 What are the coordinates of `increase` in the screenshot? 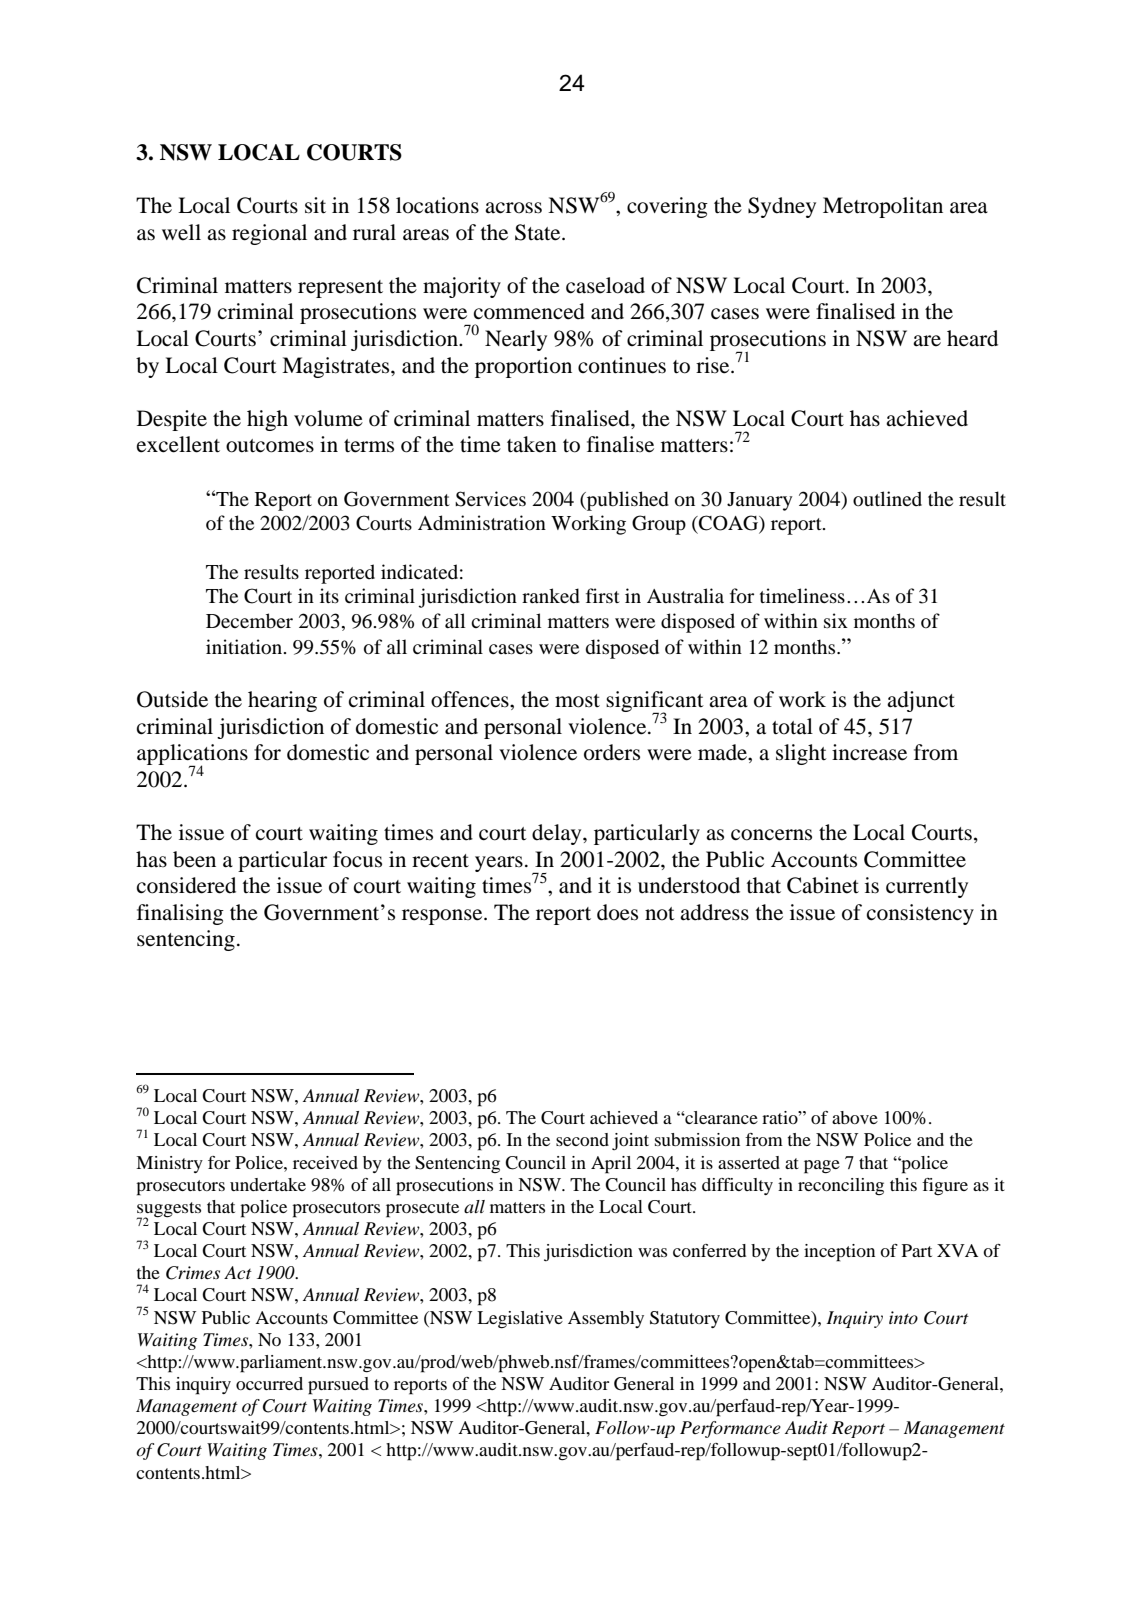 It's located at (869, 752).
